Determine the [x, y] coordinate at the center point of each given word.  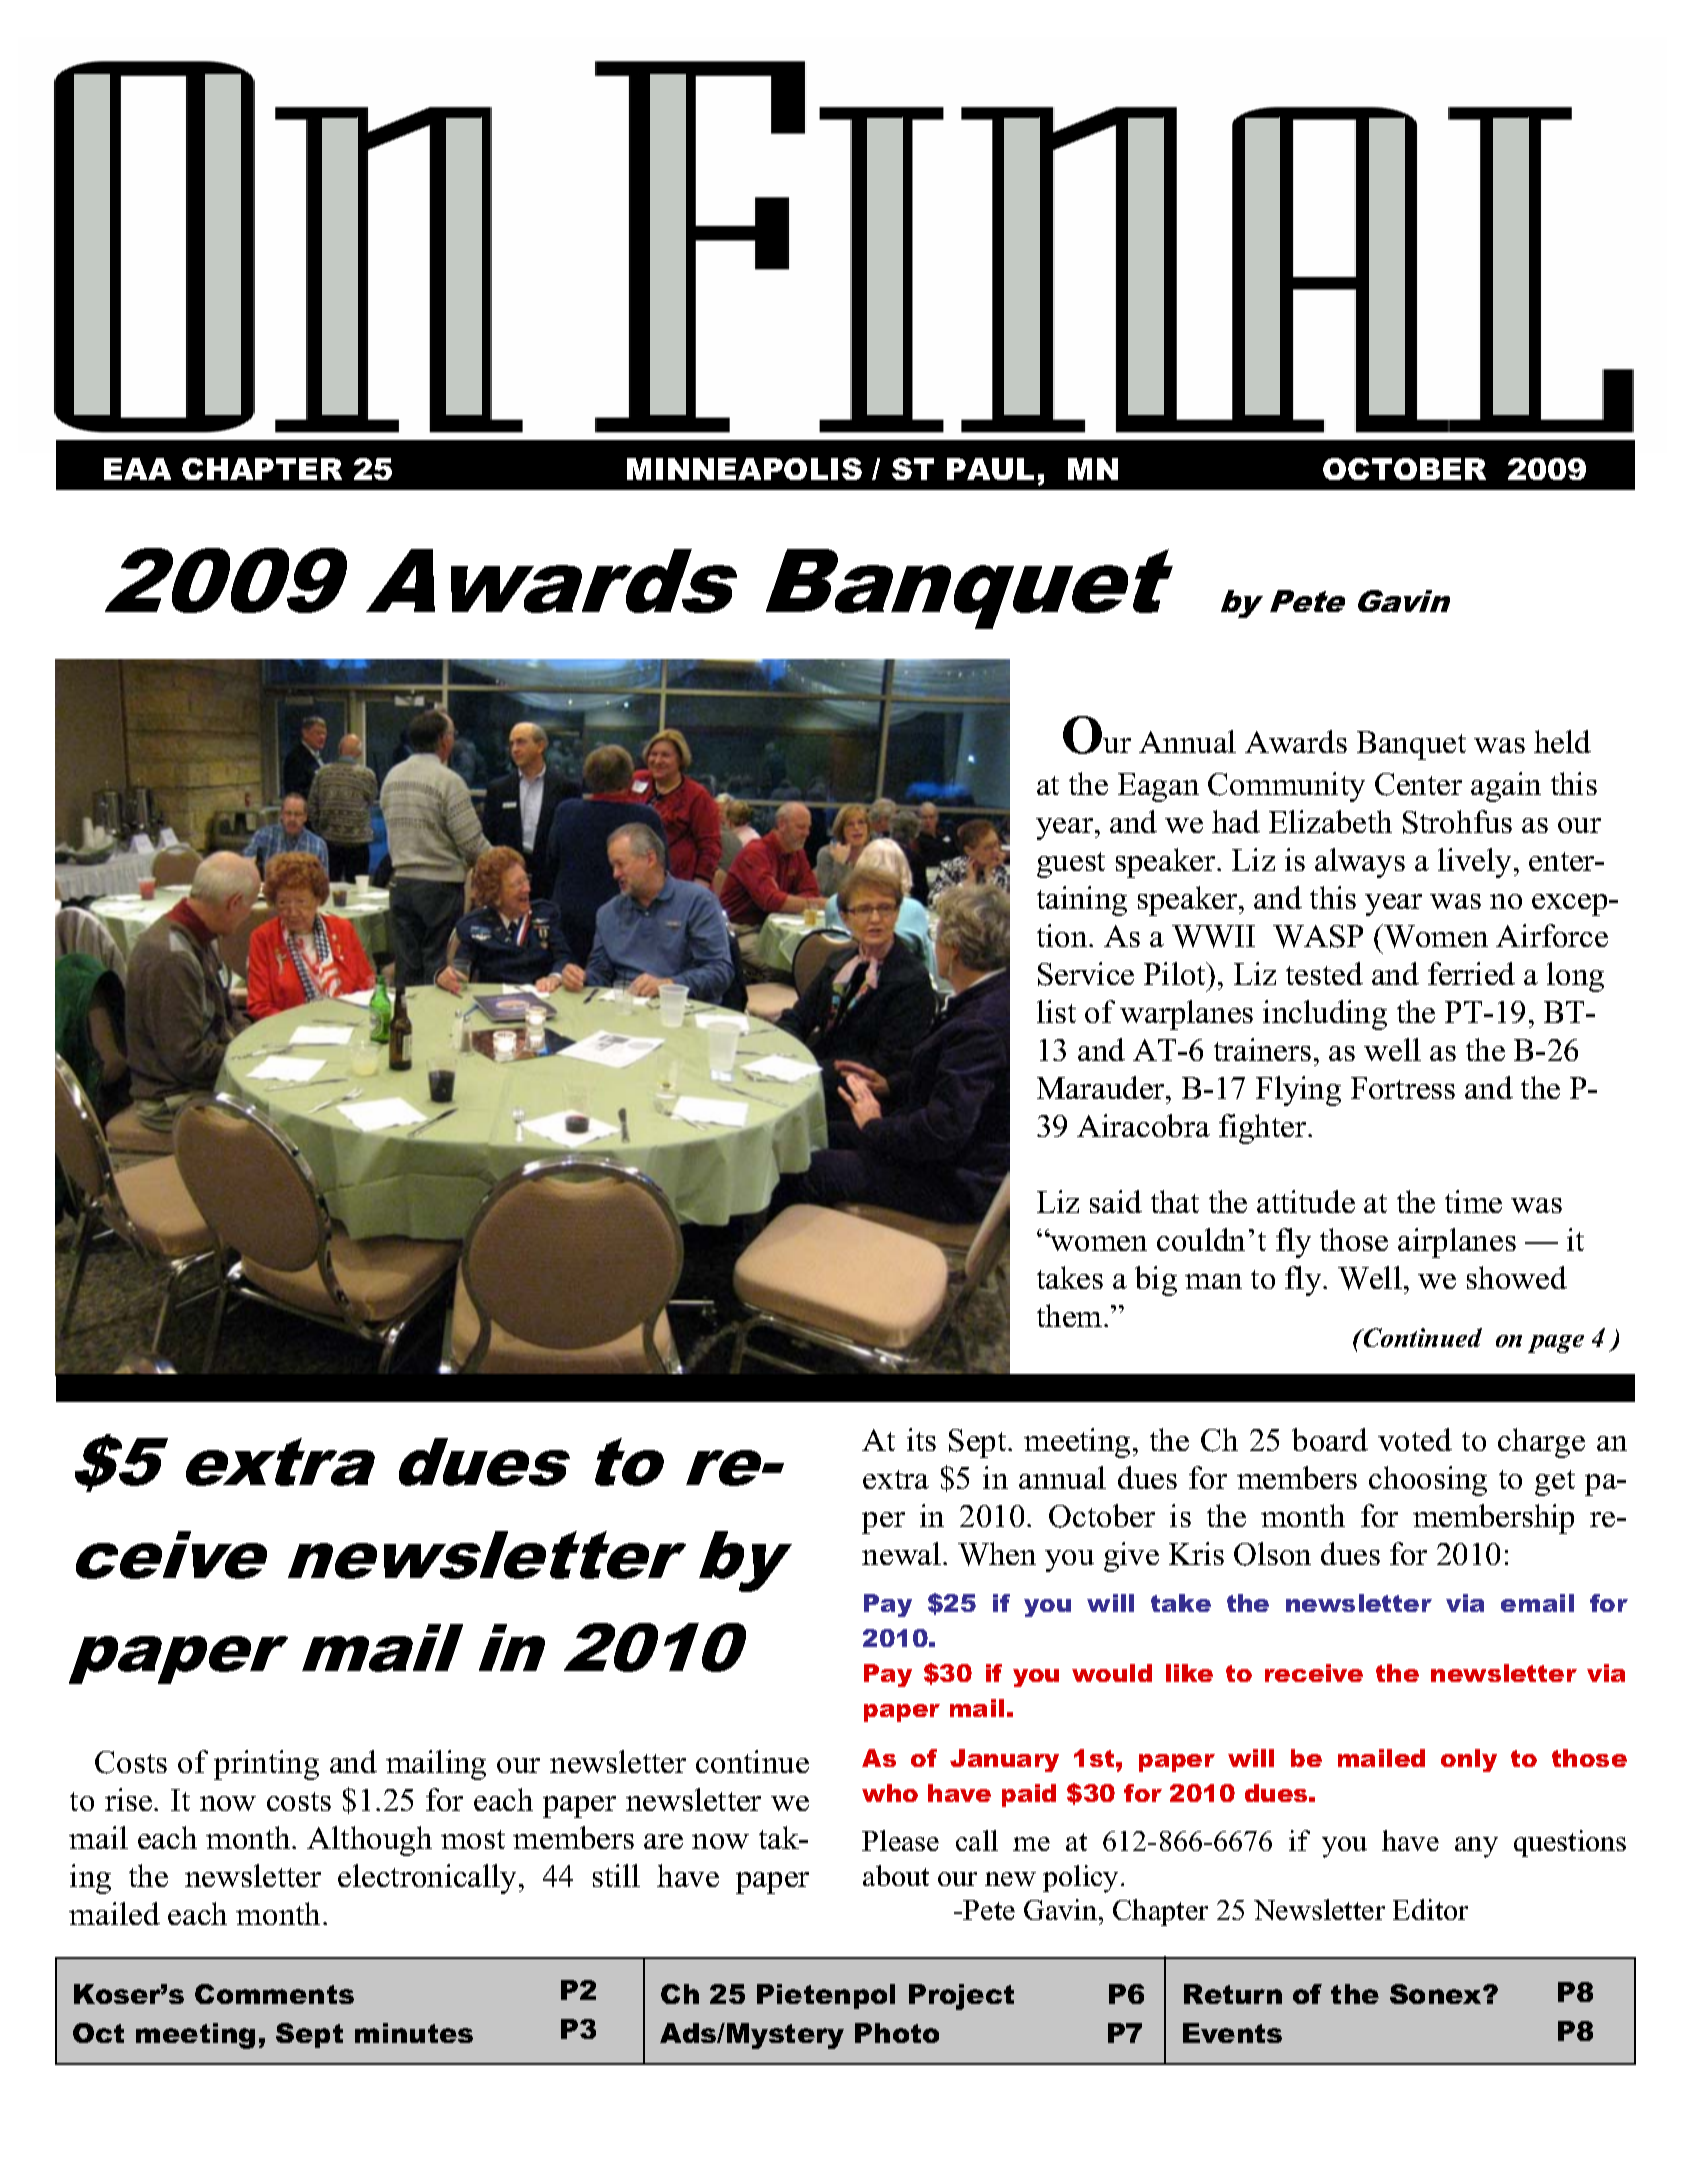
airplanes [1457, 1243]
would [1112, 1673]
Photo [897, 2033]
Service [1086, 974]
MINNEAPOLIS [744, 469]
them [1071, 1315]
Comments [274, 1994]
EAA [137, 469]
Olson [1272, 1554]
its [921, 1439]
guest [1071, 865]
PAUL [990, 469]
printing [266, 1765]
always [1360, 863]
